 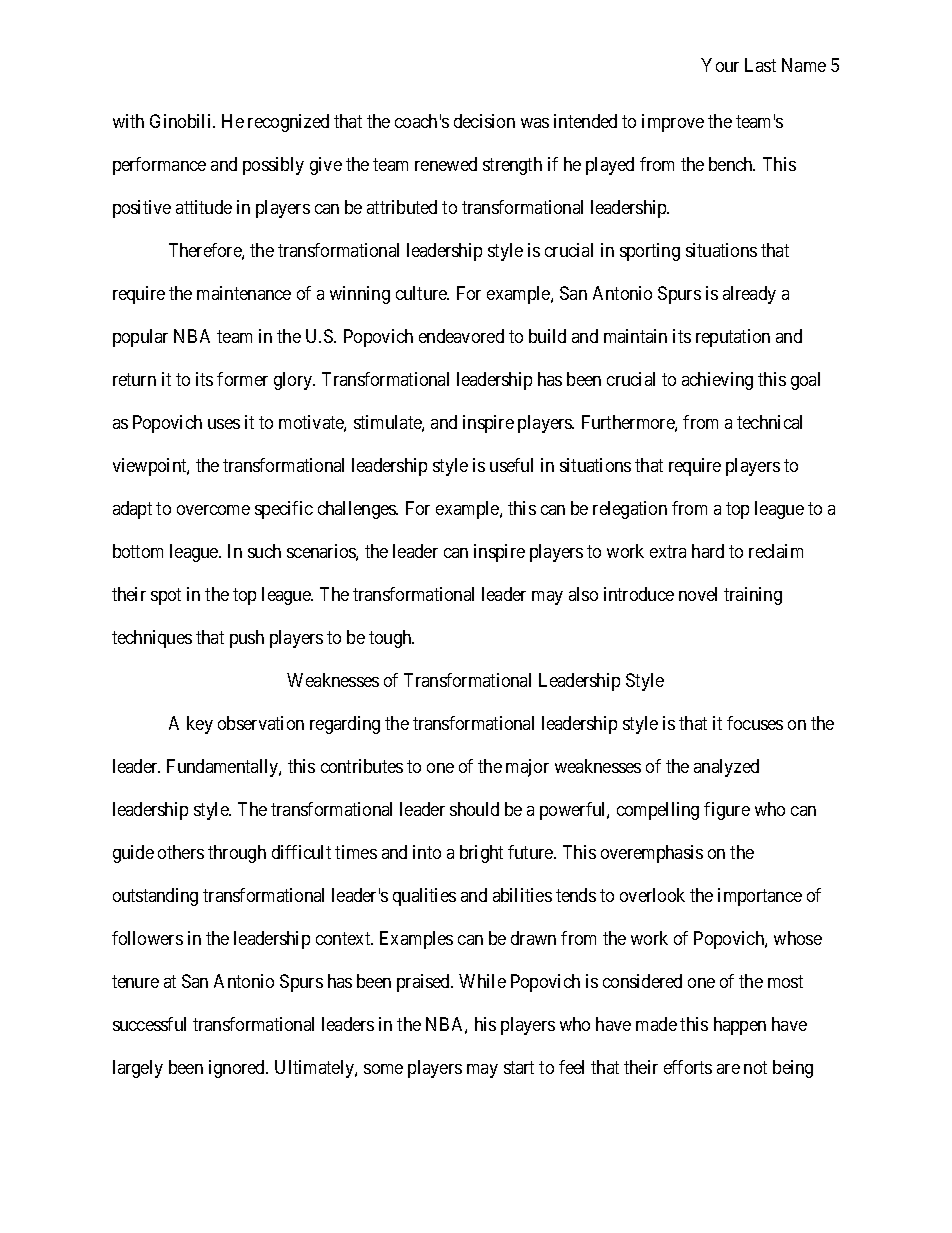 I want to click on hard, so click(x=708, y=551).
